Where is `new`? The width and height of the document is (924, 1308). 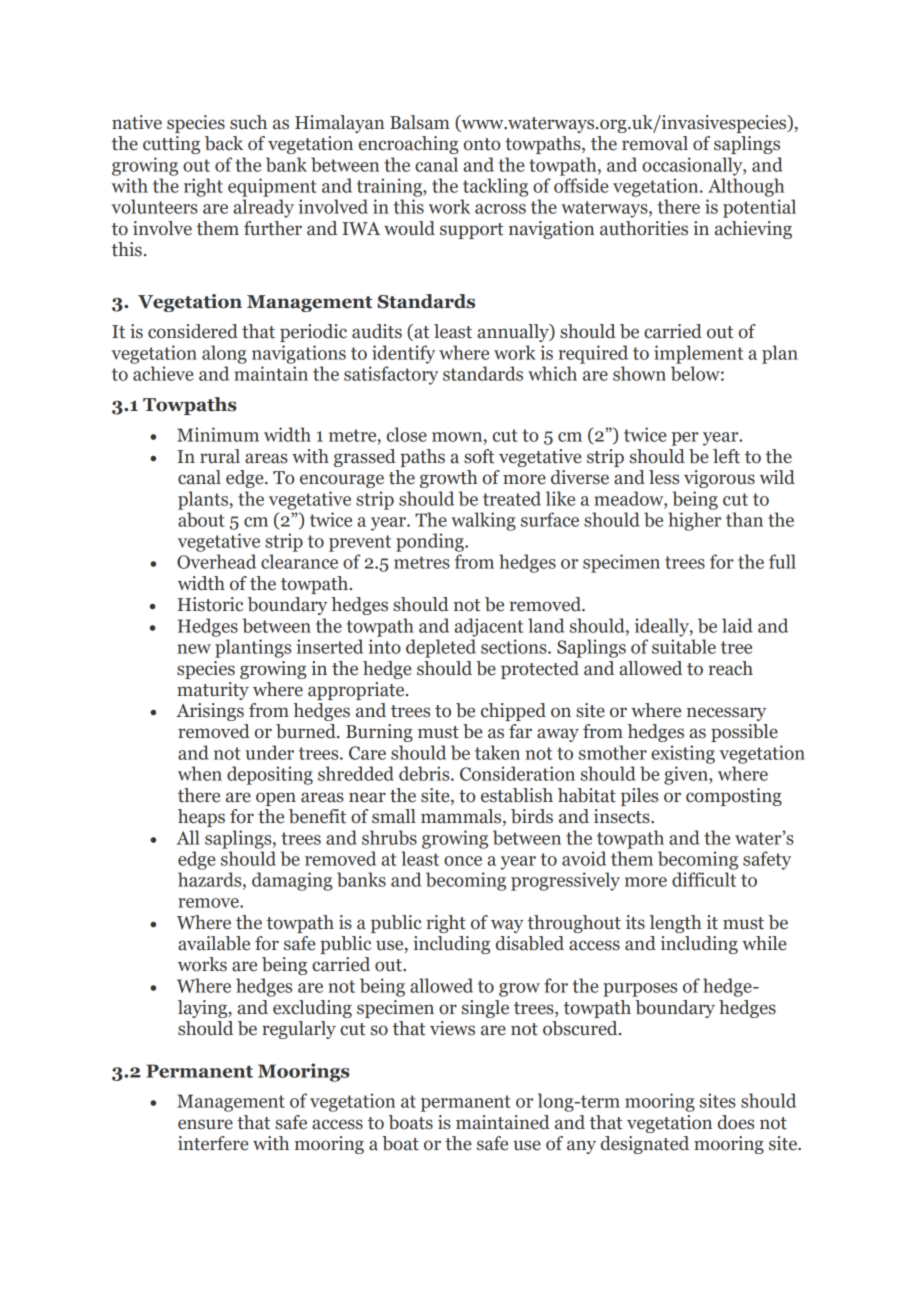 new is located at coordinates (194, 649).
